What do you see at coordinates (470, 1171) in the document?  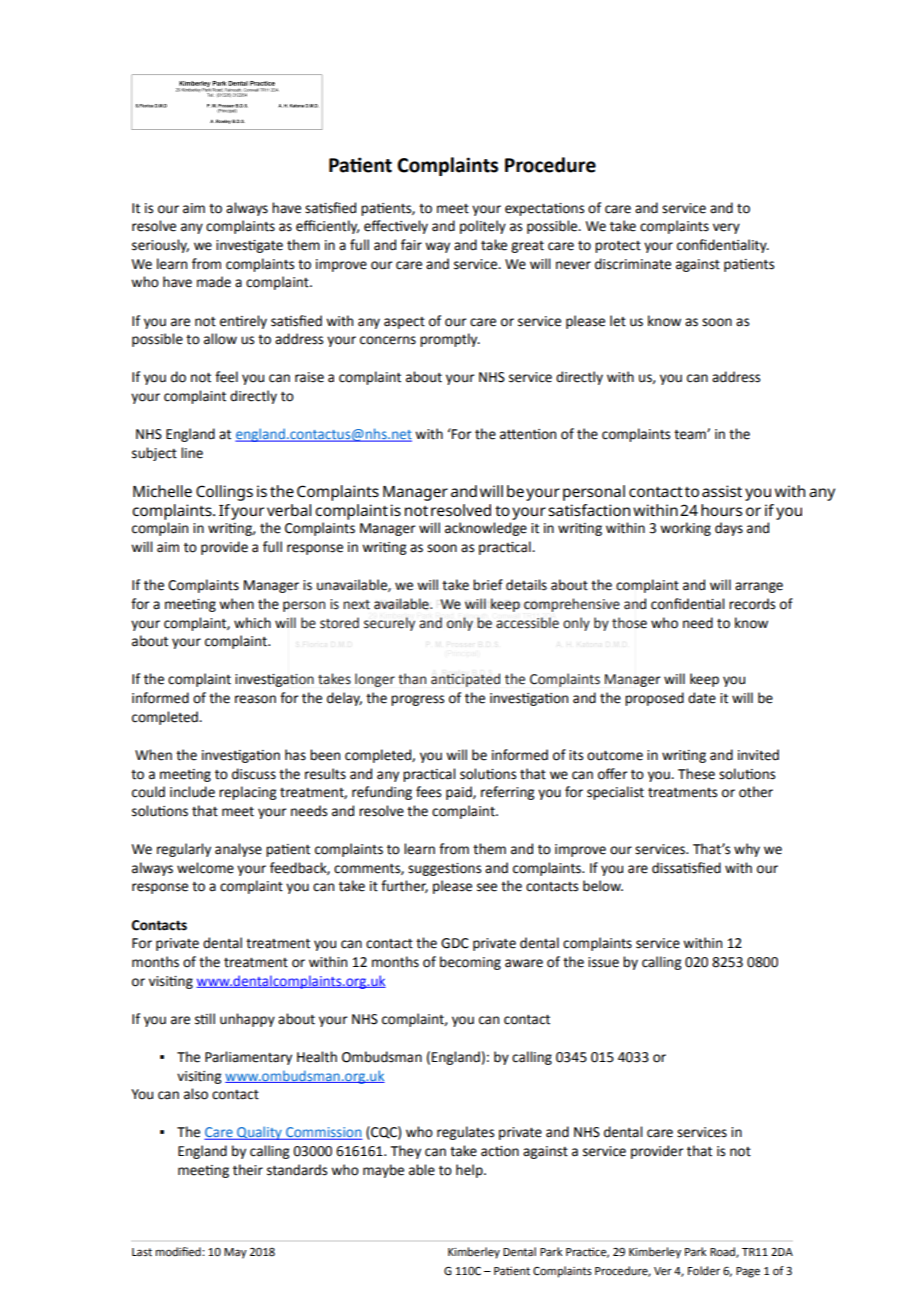 I see `help` at bounding box center [470, 1171].
